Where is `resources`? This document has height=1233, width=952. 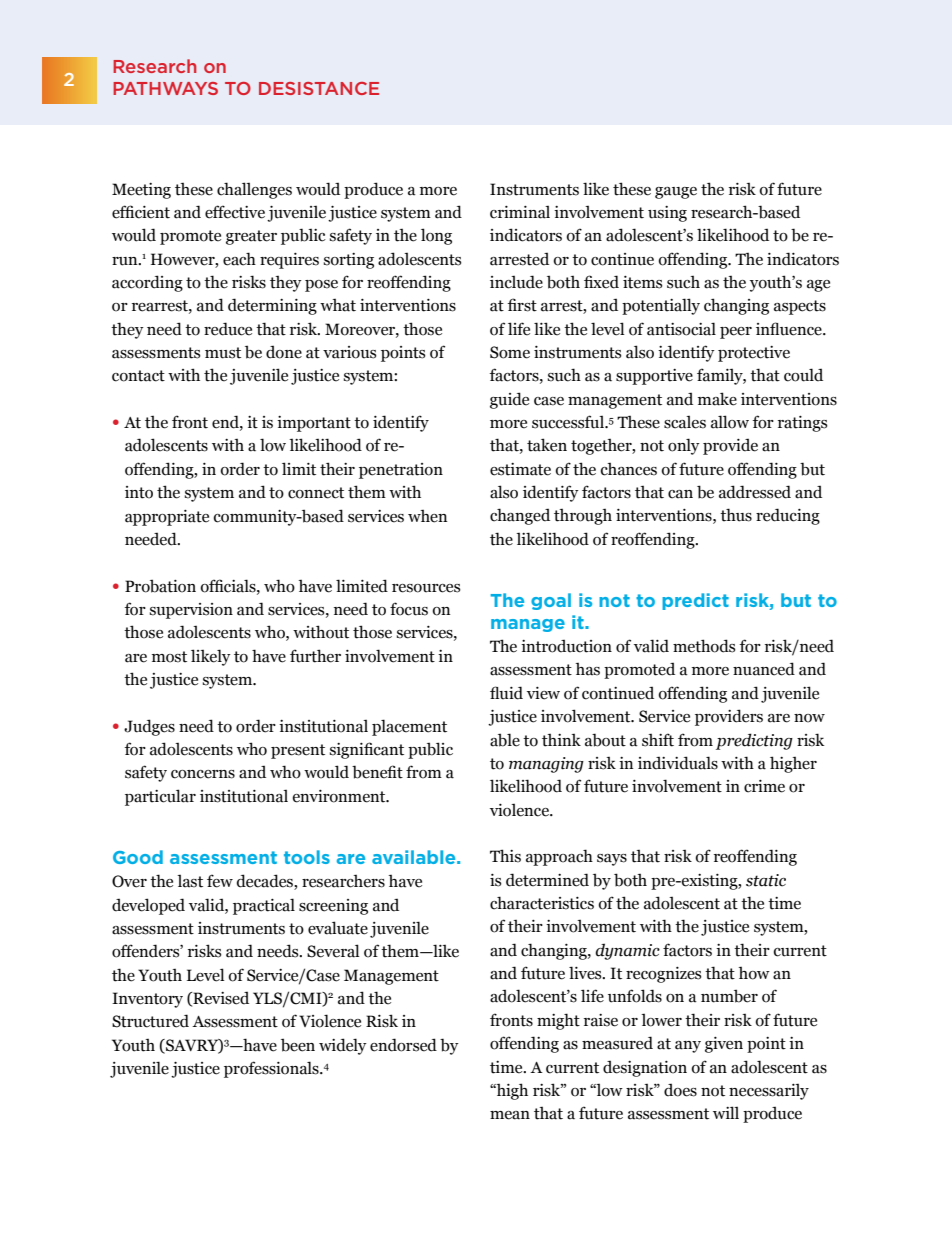
resources is located at coordinates (426, 588).
